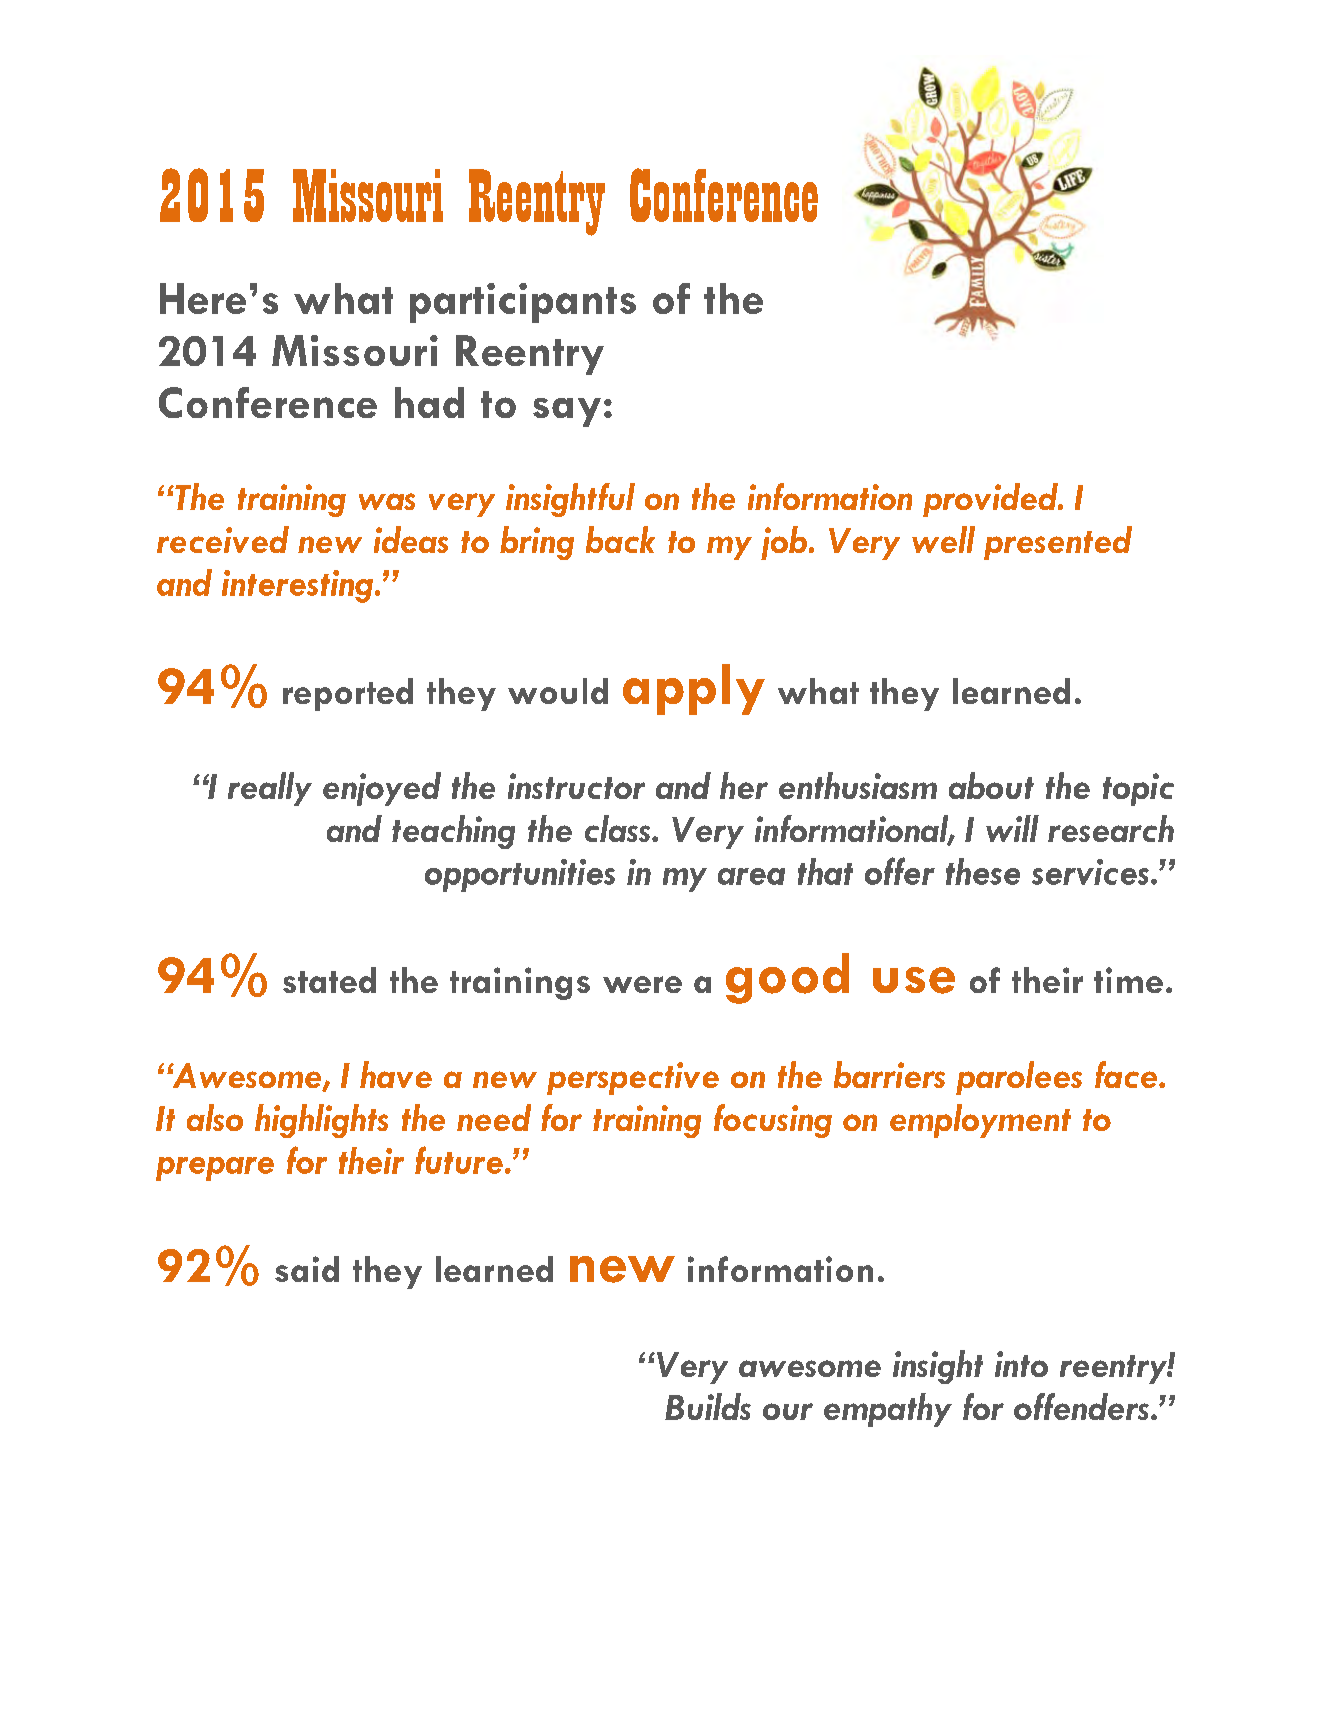 The height and width of the document is (1723, 1331). I want to click on really, so click(270, 789).
